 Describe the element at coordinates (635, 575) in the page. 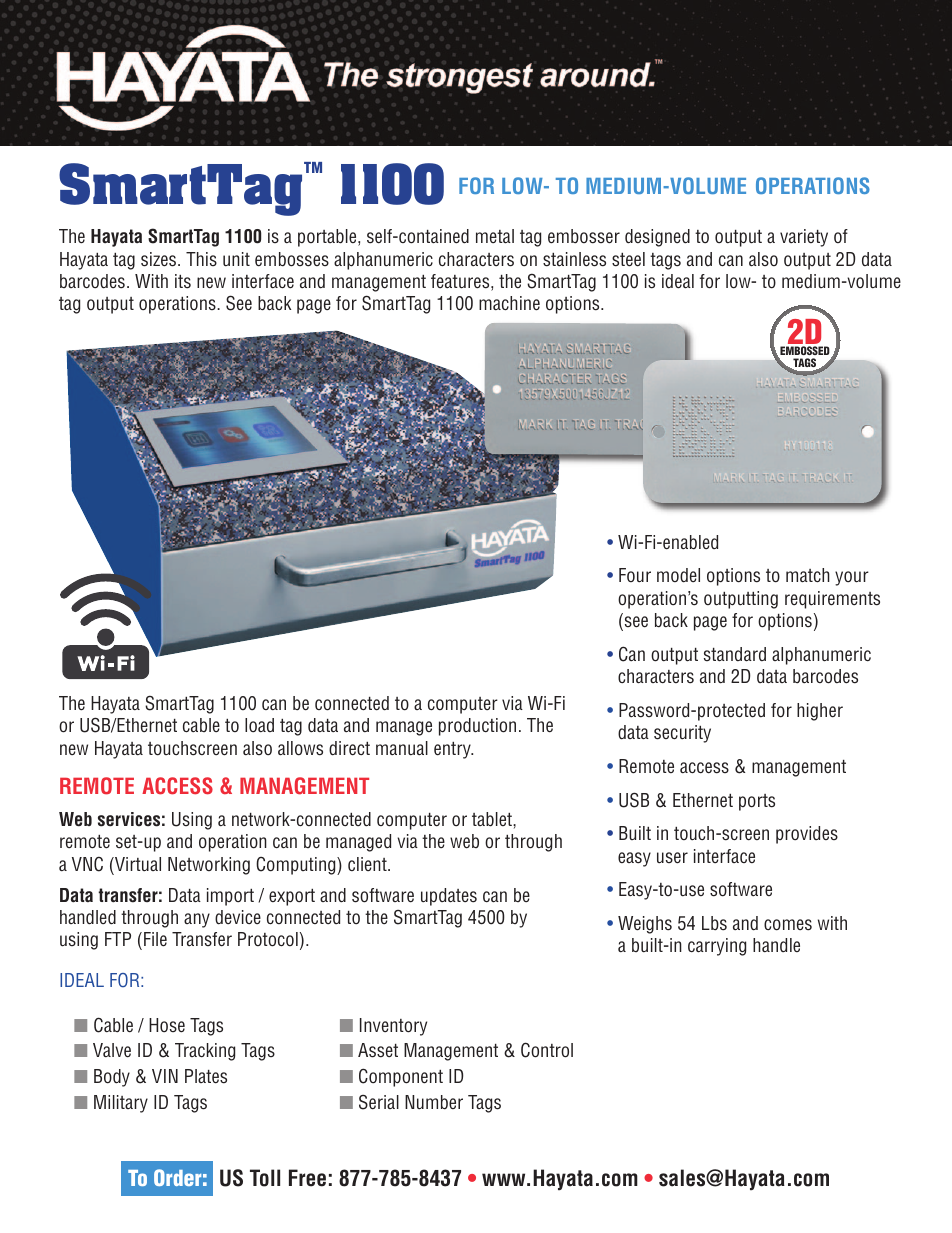

I see `Four` at that location.
